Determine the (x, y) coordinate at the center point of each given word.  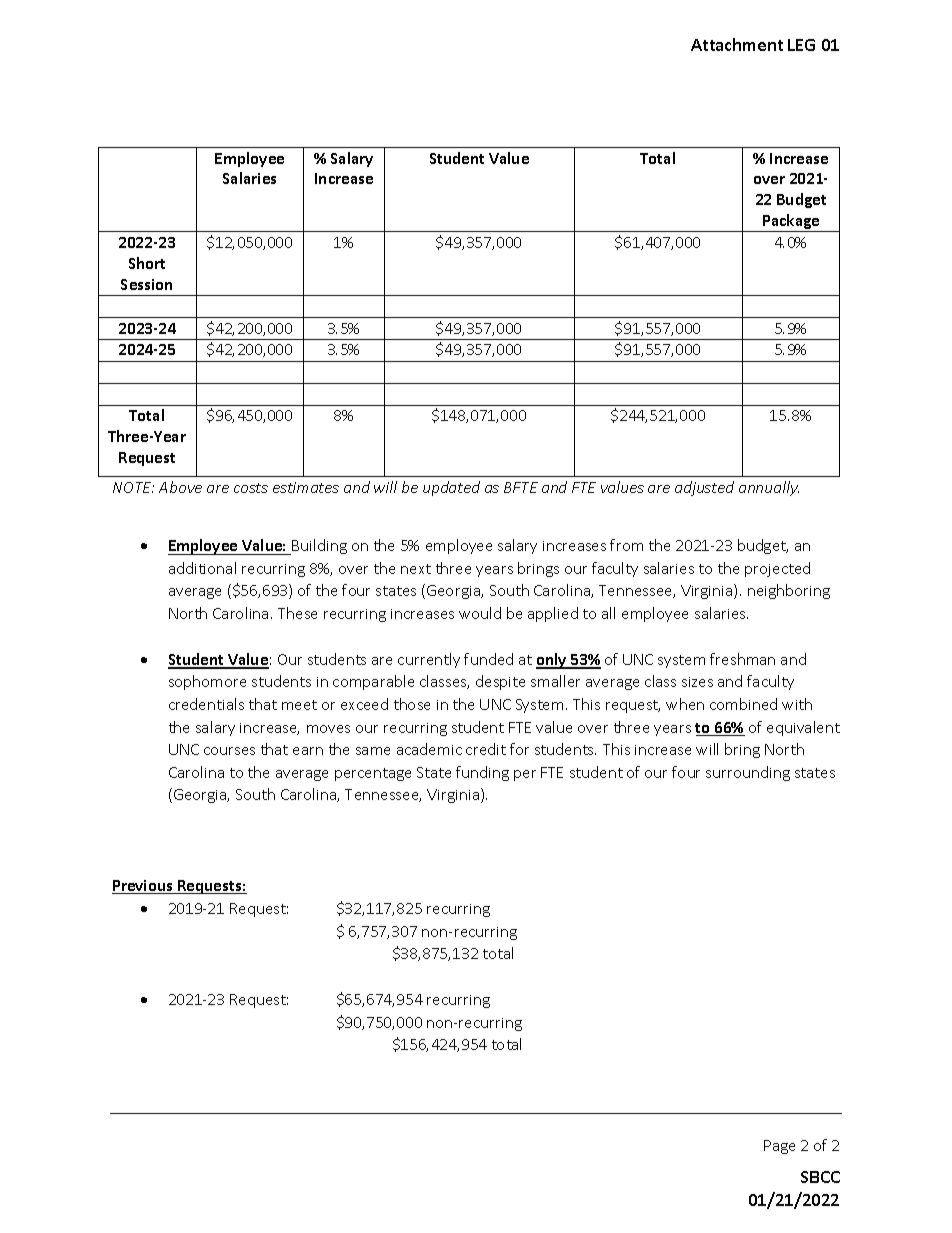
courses (229, 751)
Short (147, 263)
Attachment (737, 44)
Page (779, 1147)
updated (451, 488)
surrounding (748, 773)
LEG (801, 45)
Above (180, 487)
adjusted (704, 488)
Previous (143, 887)
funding (482, 773)
